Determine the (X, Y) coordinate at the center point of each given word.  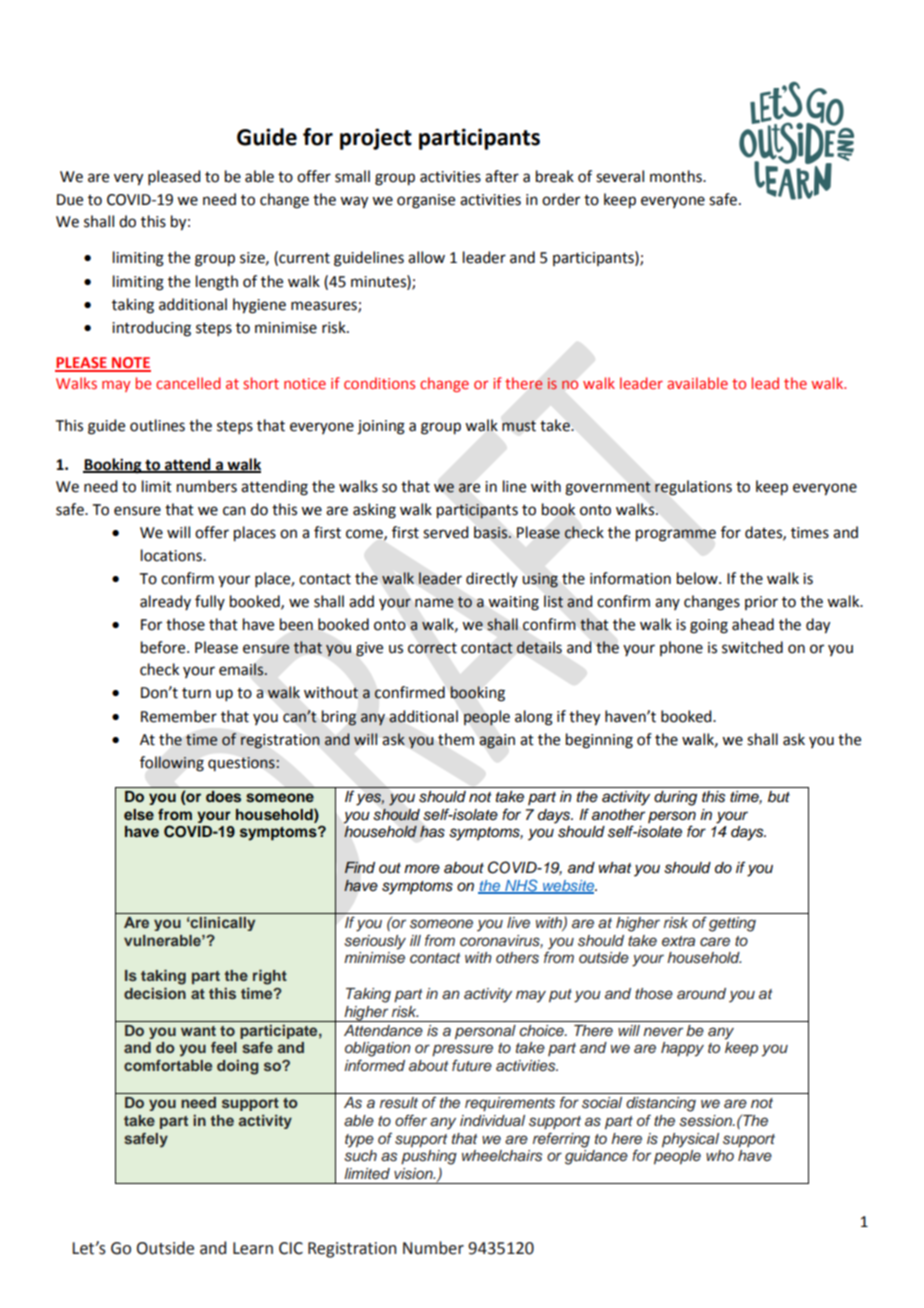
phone (681, 648)
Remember (179, 716)
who (720, 1155)
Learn (253, 1248)
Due (70, 200)
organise (426, 201)
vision (414, 1174)
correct (432, 648)
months (677, 176)
